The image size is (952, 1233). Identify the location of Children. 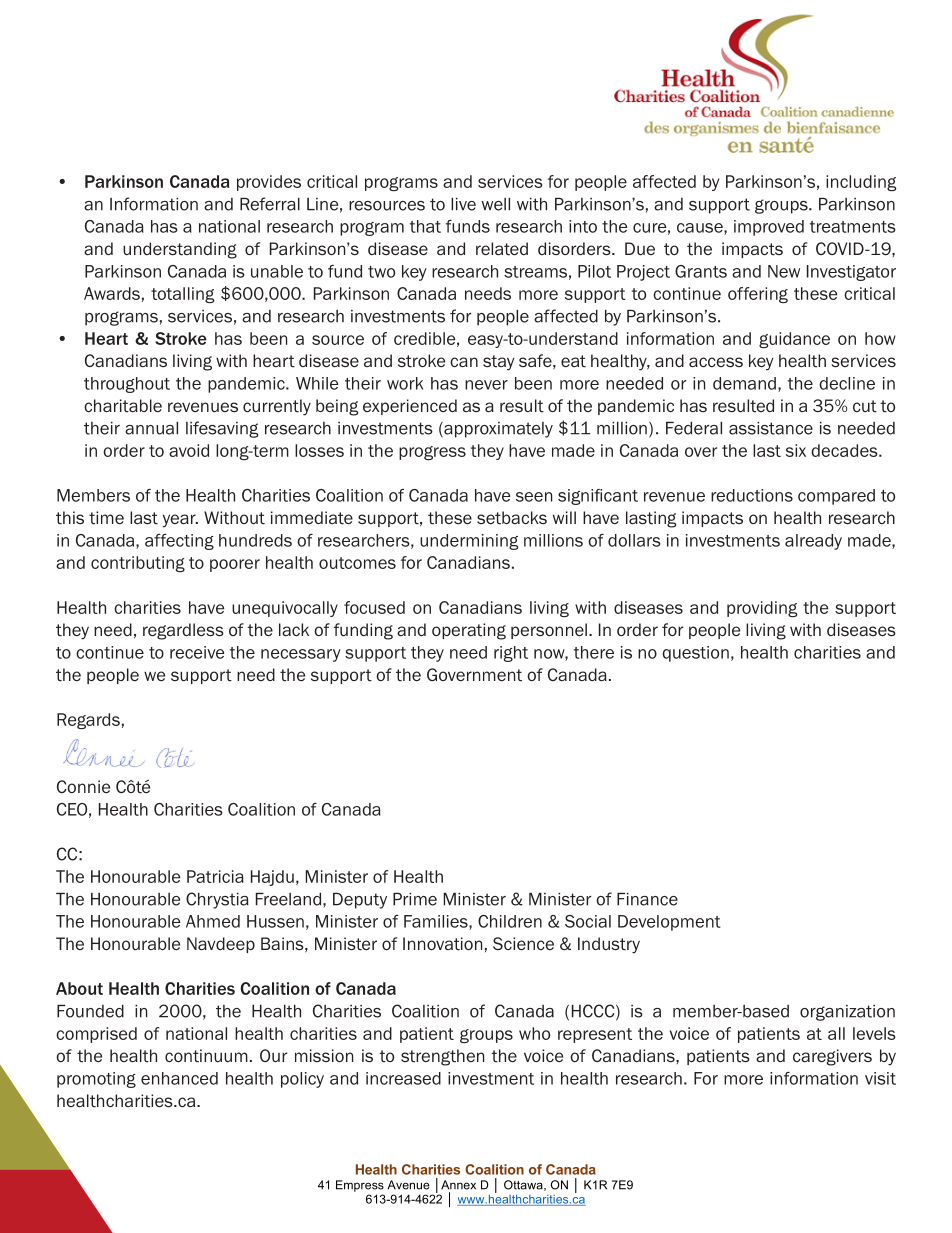
(510, 921).
